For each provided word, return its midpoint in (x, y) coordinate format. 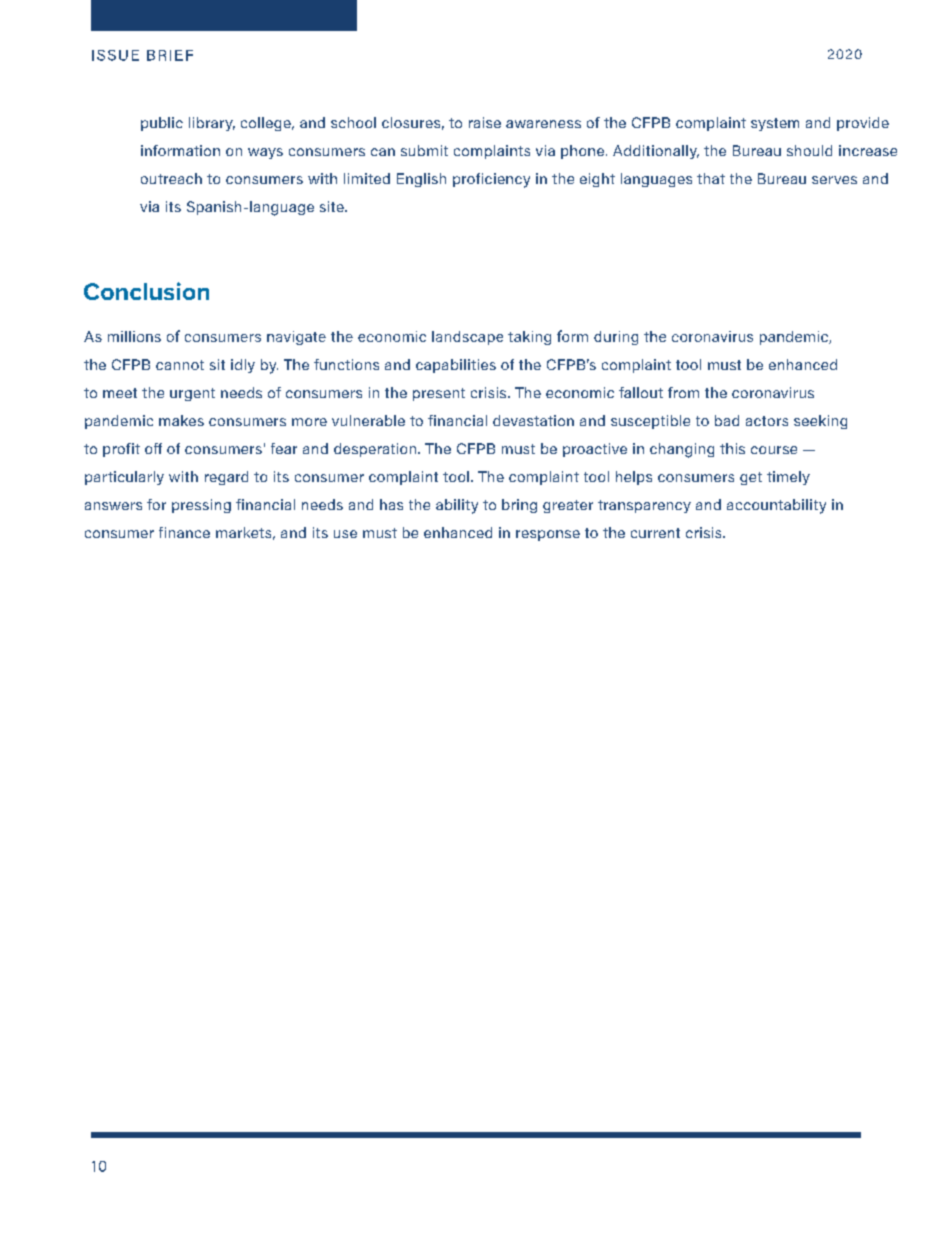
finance (184, 532)
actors (767, 421)
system (775, 124)
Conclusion (146, 291)
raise (485, 122)
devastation (533, 420)
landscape (467, 338)
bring (519, 506)
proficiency (491, 180)
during (616, 338)
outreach (171, 178)
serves (834, 180)
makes (181, 420)
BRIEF (170, 55)
